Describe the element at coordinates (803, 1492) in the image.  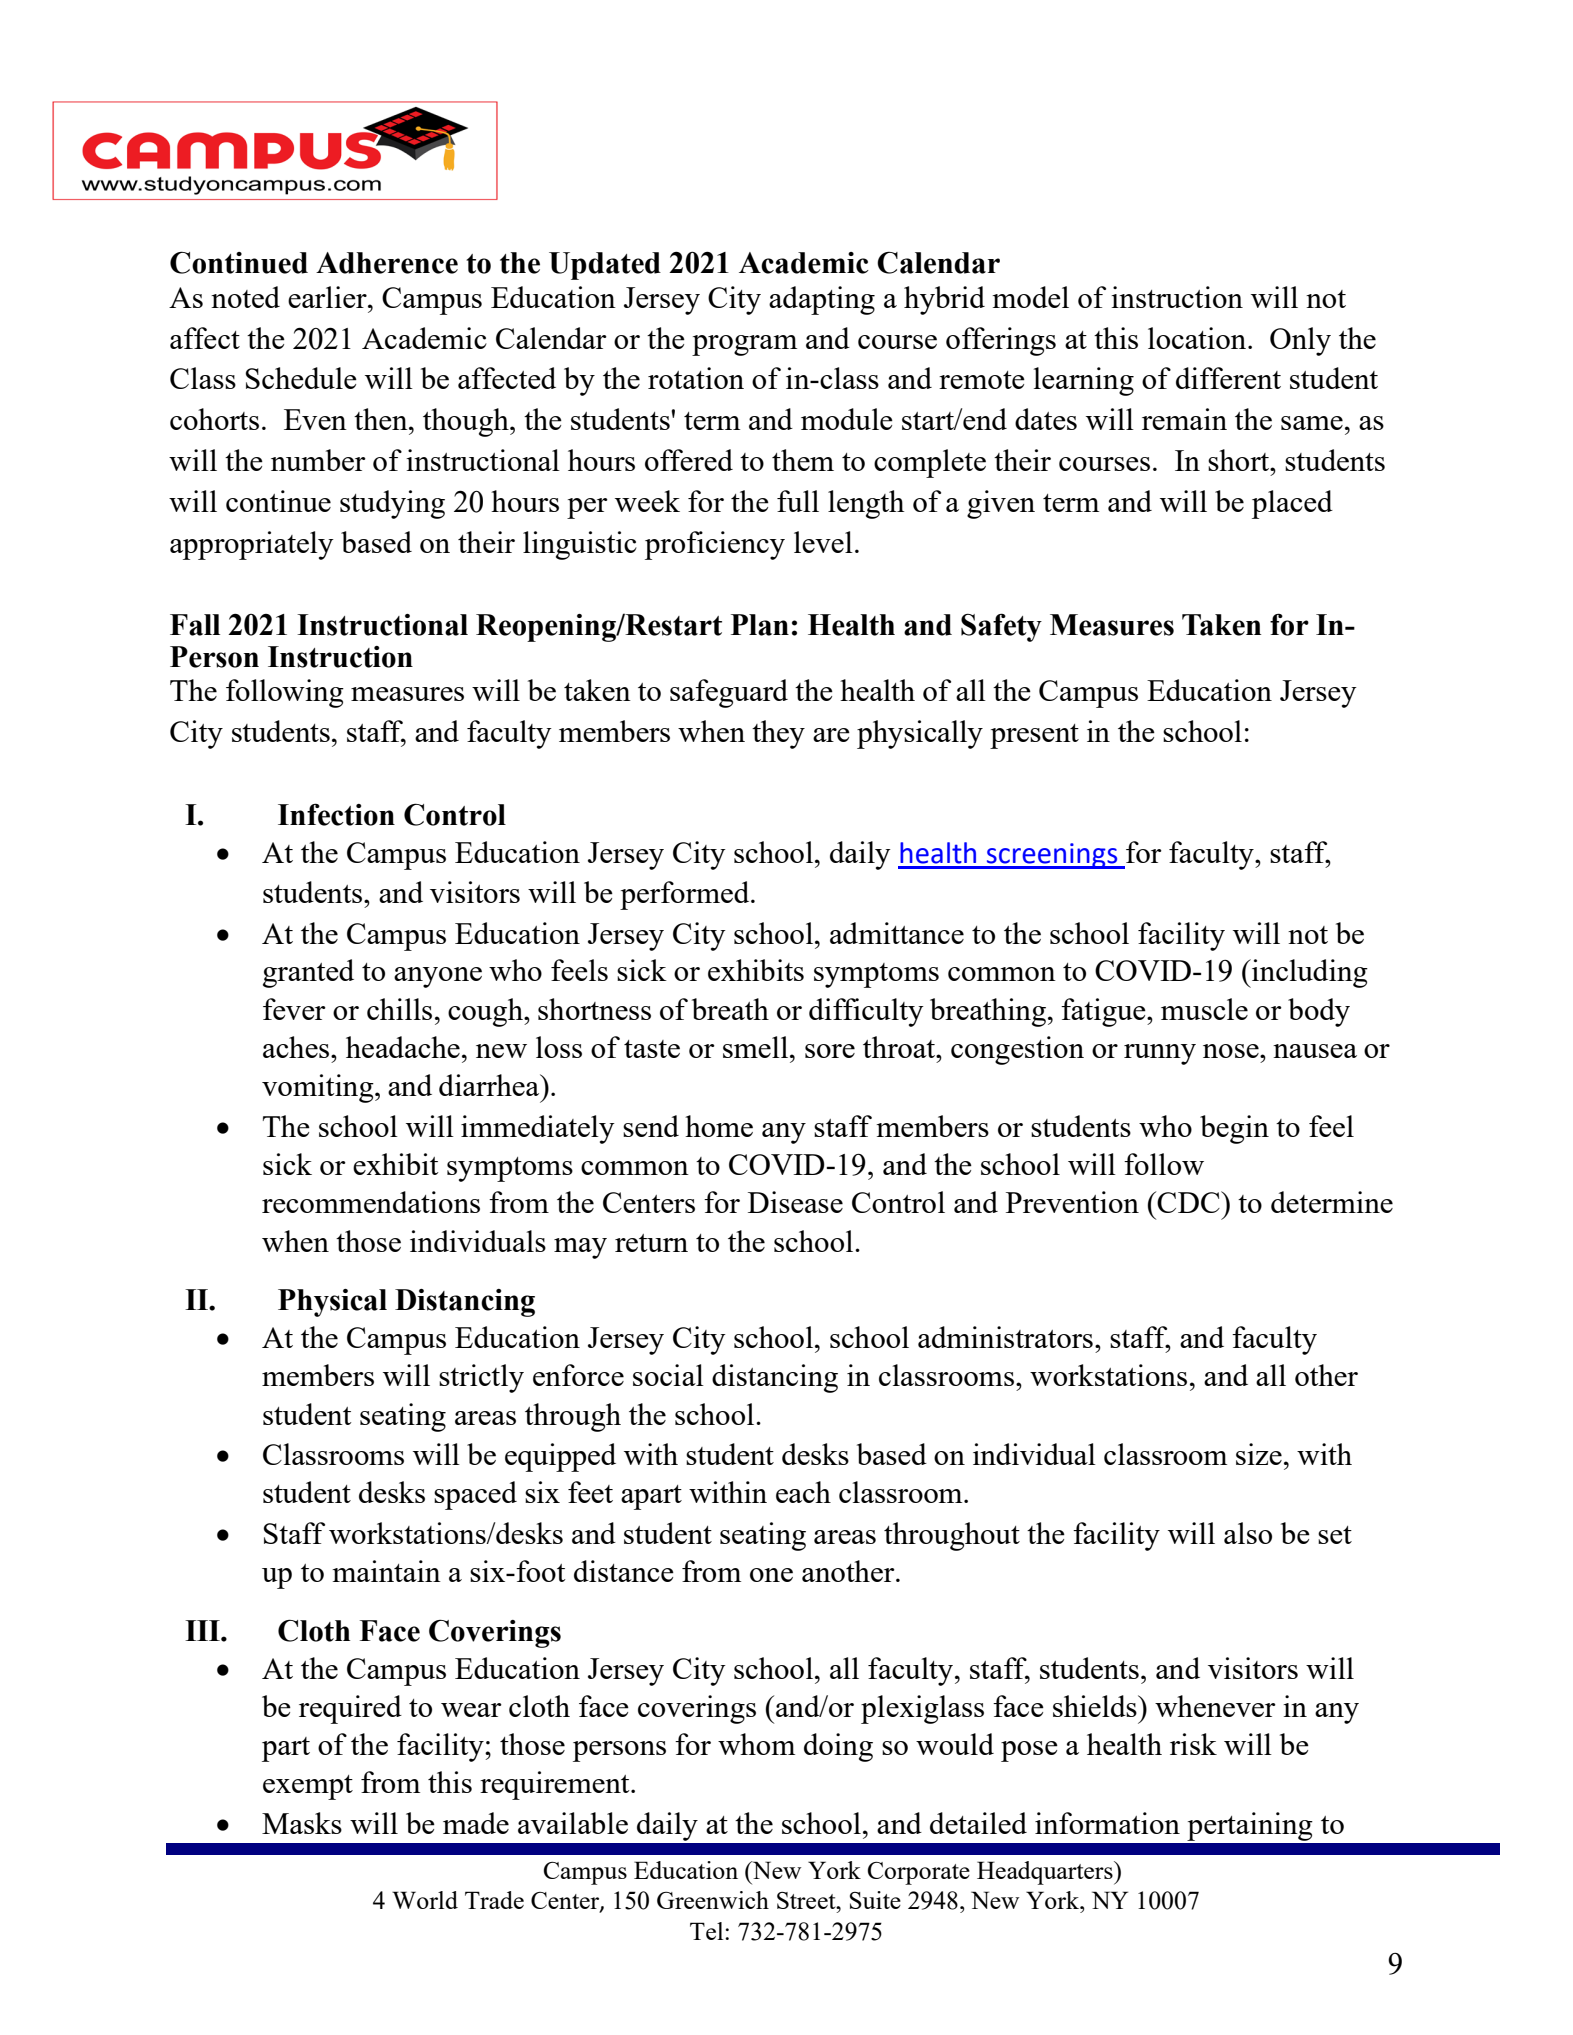
I see `each` at that location.
